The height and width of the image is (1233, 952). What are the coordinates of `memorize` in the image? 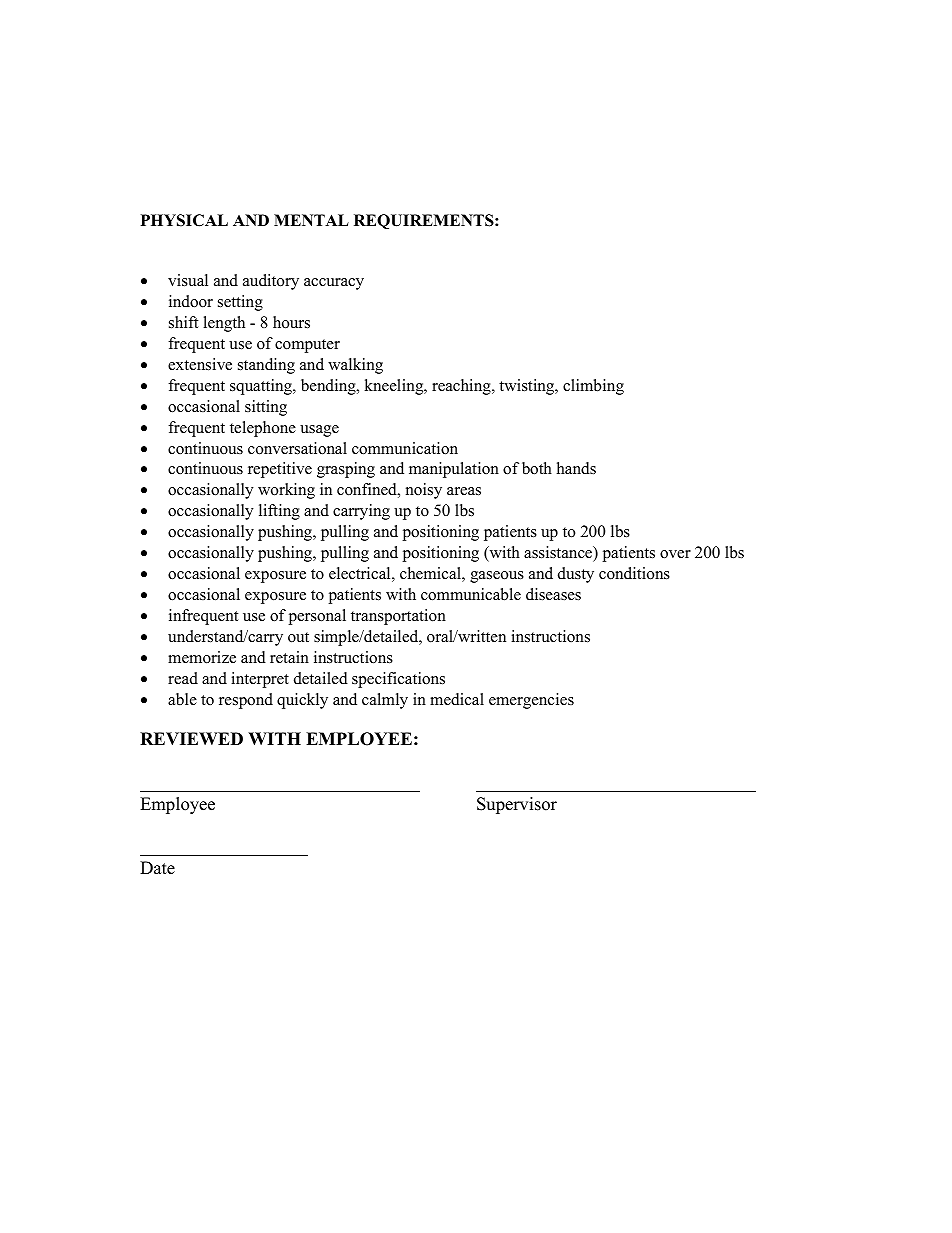 It's located at (202, 657).
